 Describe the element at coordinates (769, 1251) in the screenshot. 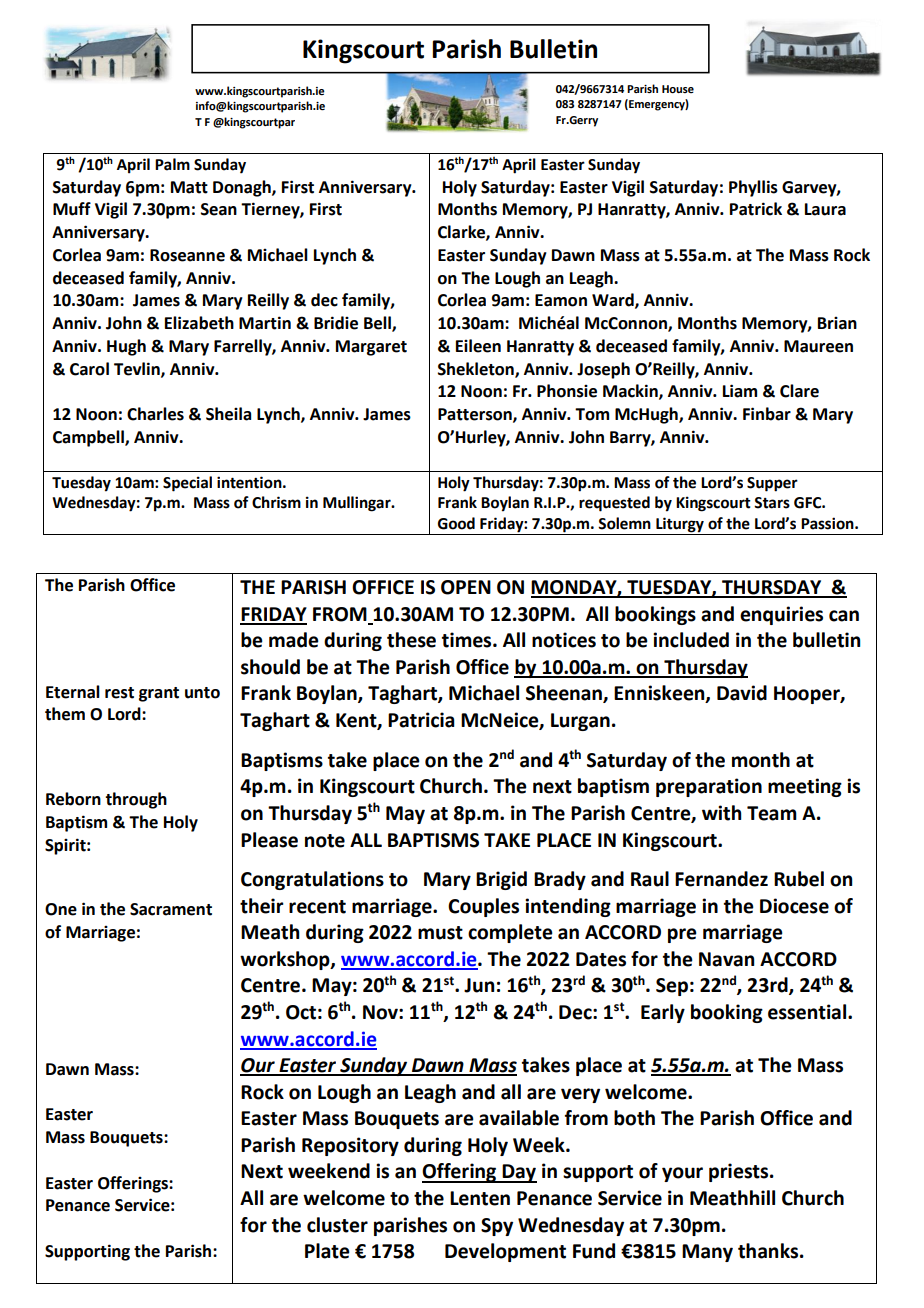

I see `thanks` at that location.
